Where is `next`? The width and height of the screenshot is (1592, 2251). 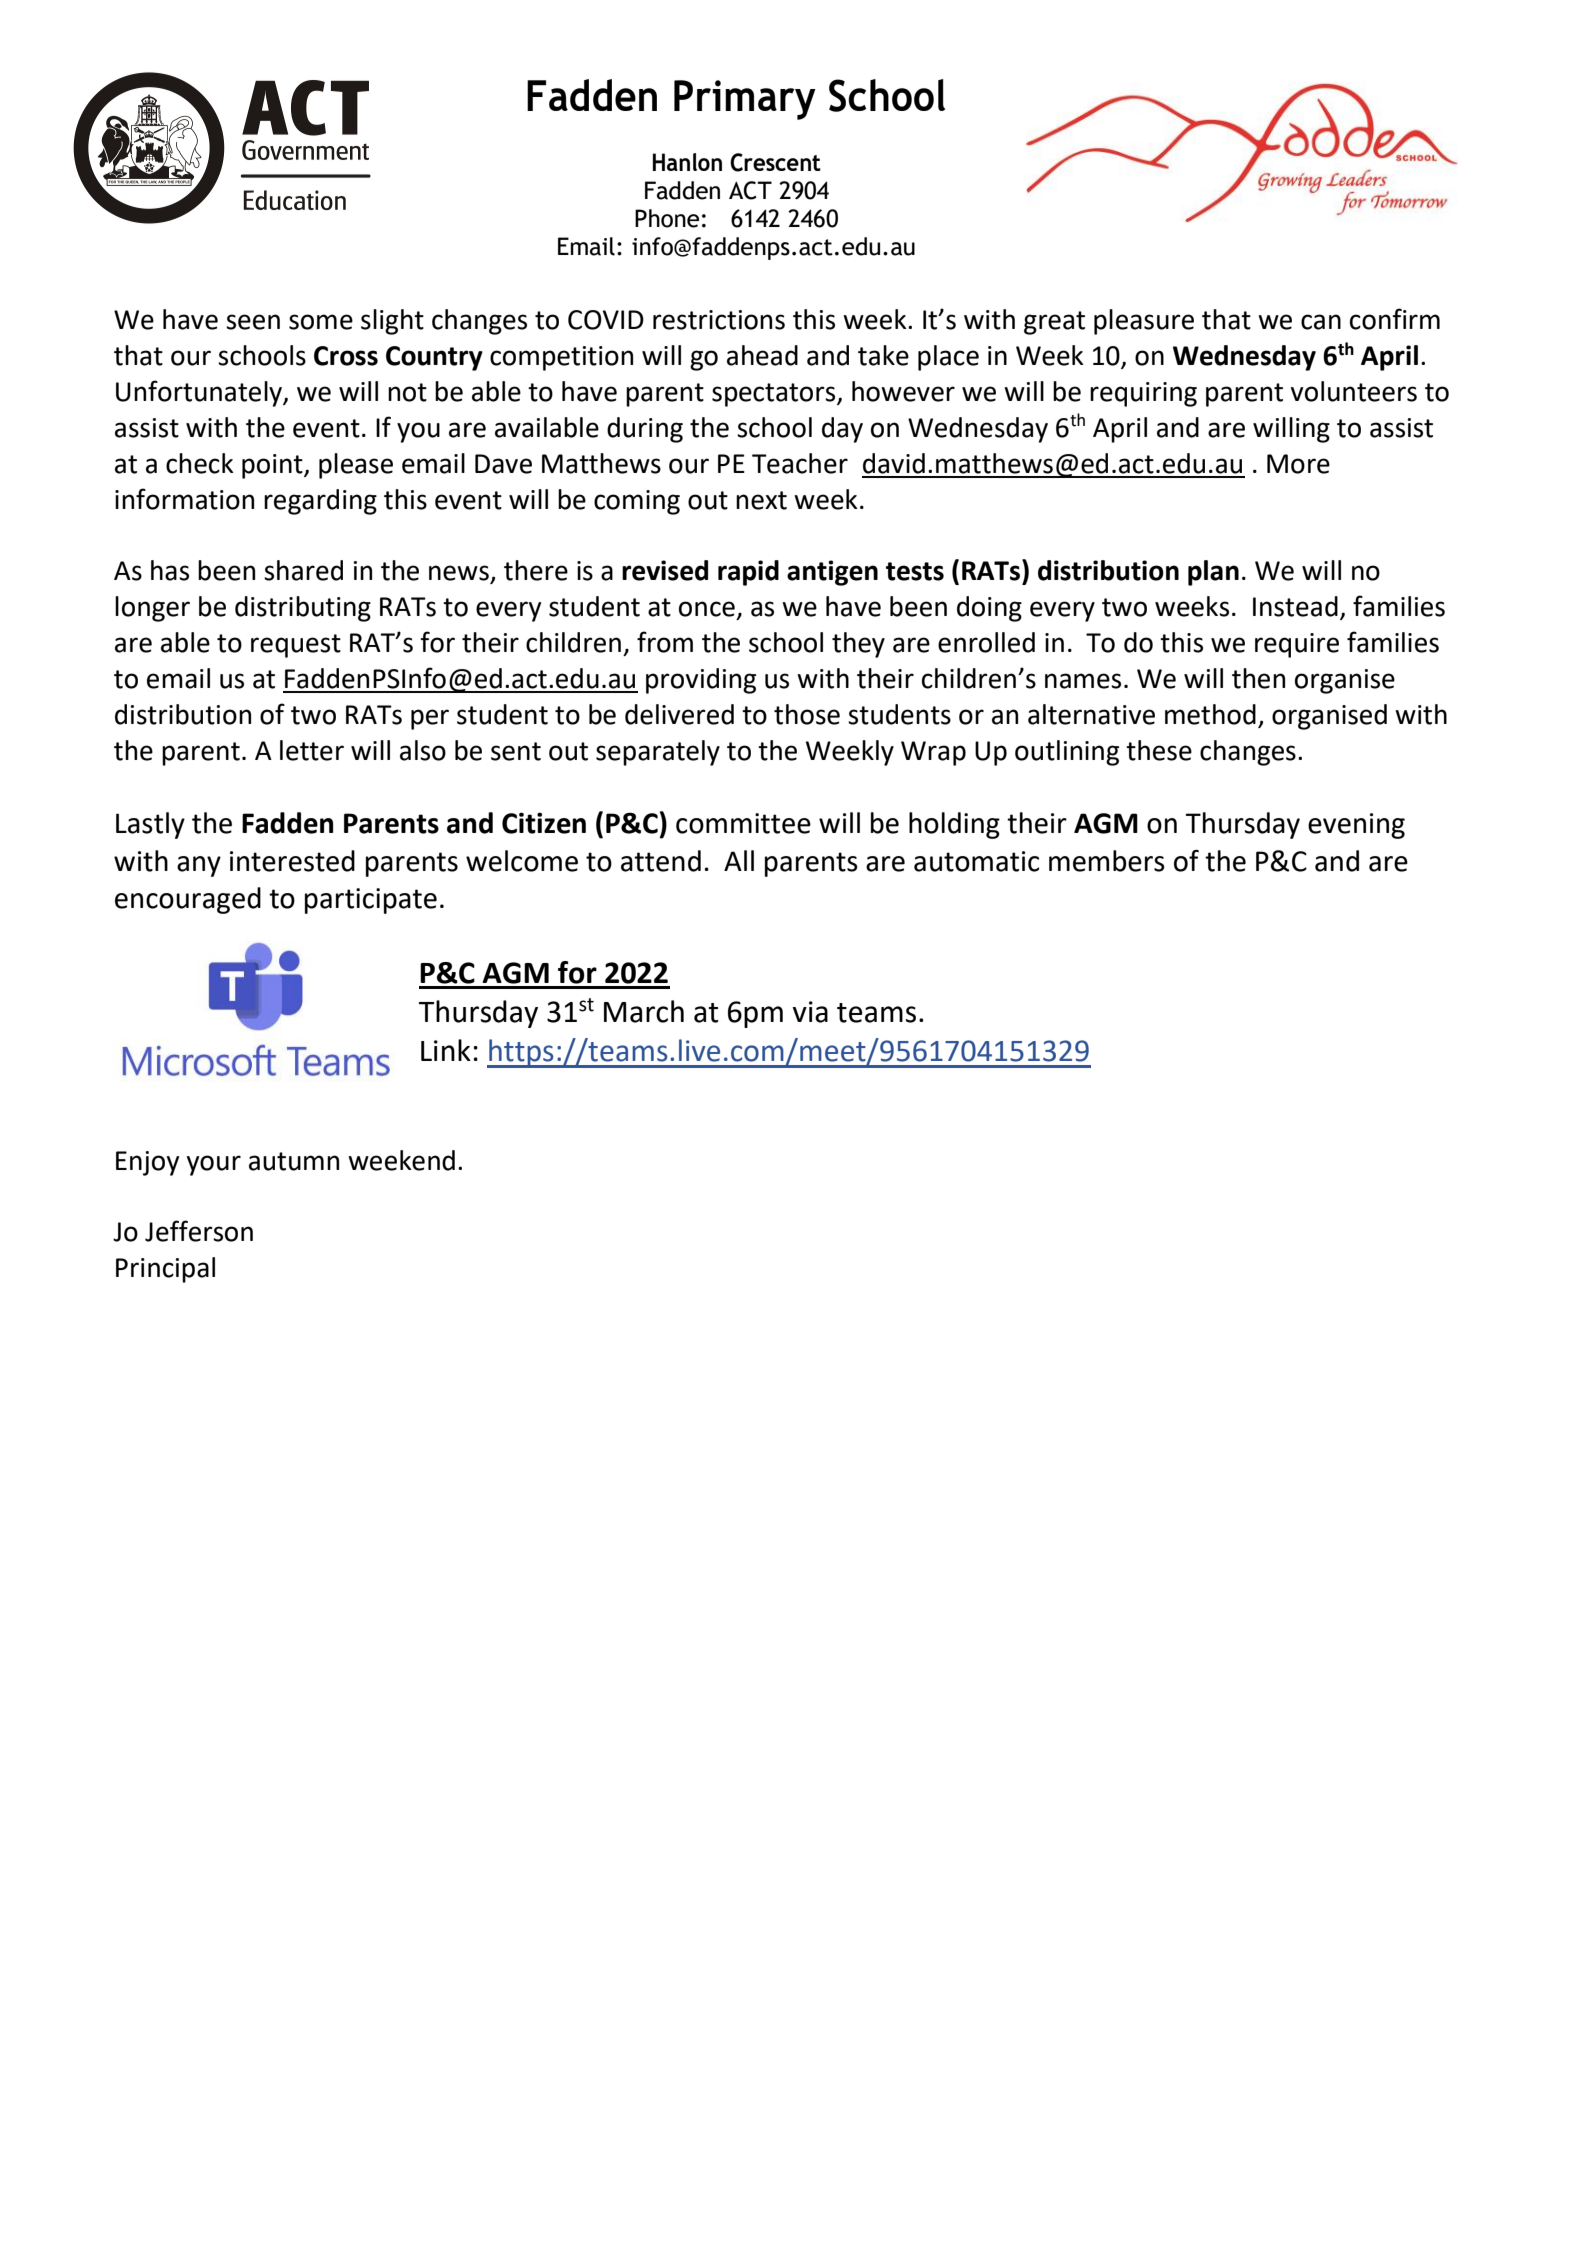 next is located at coordinates (761, 500).
